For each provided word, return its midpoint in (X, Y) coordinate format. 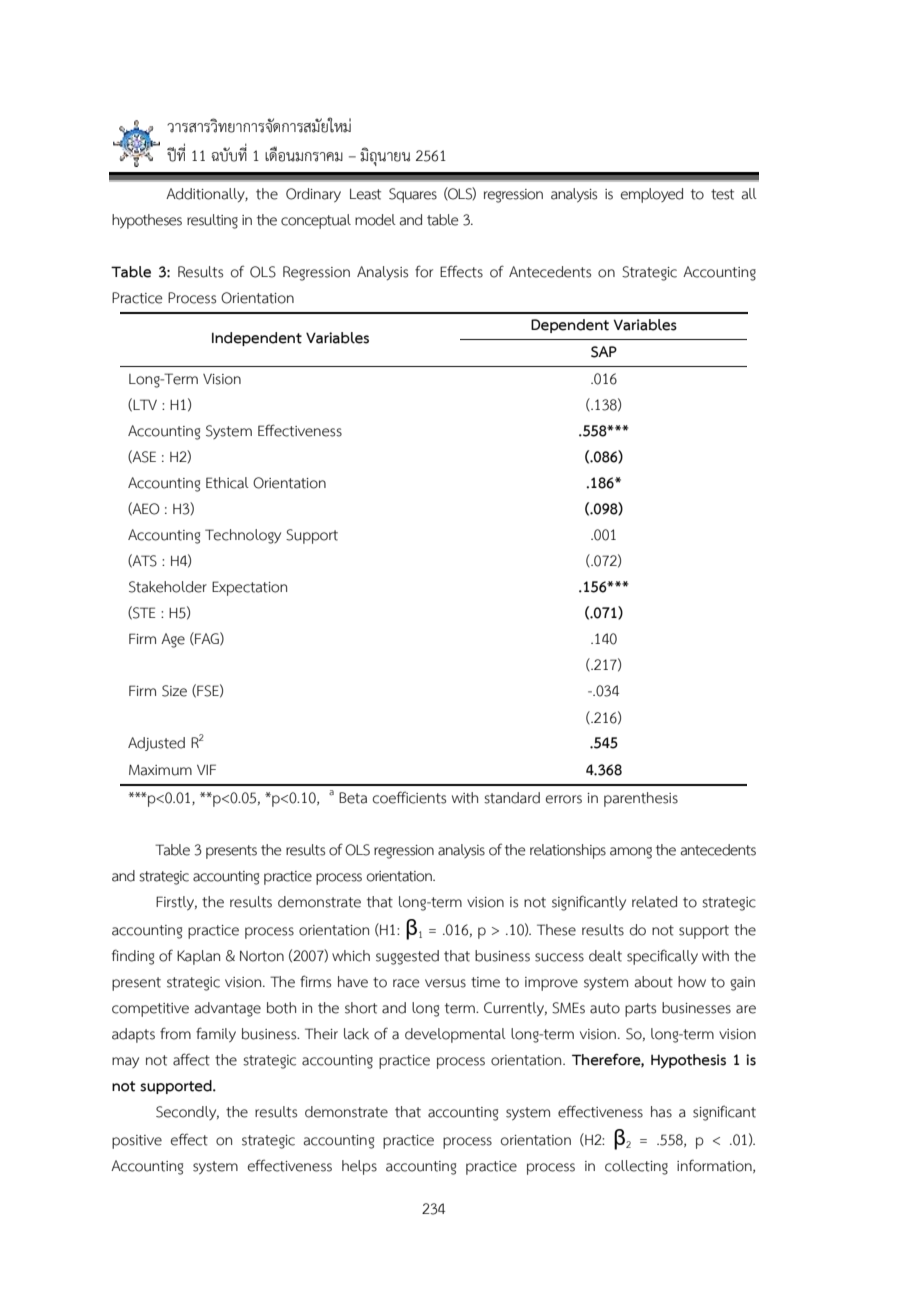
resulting (212, 221)
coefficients (409, 797)
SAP (604, 352)
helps (359, 1167)
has (661, 1112)
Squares (413, 195)
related (654, 902)
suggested (407, 957)
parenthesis (641, 799)
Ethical (227, 483)
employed (652, 195)
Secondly (187, 1113)
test (722, 194)
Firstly (176, 903)
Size (174, 691)
